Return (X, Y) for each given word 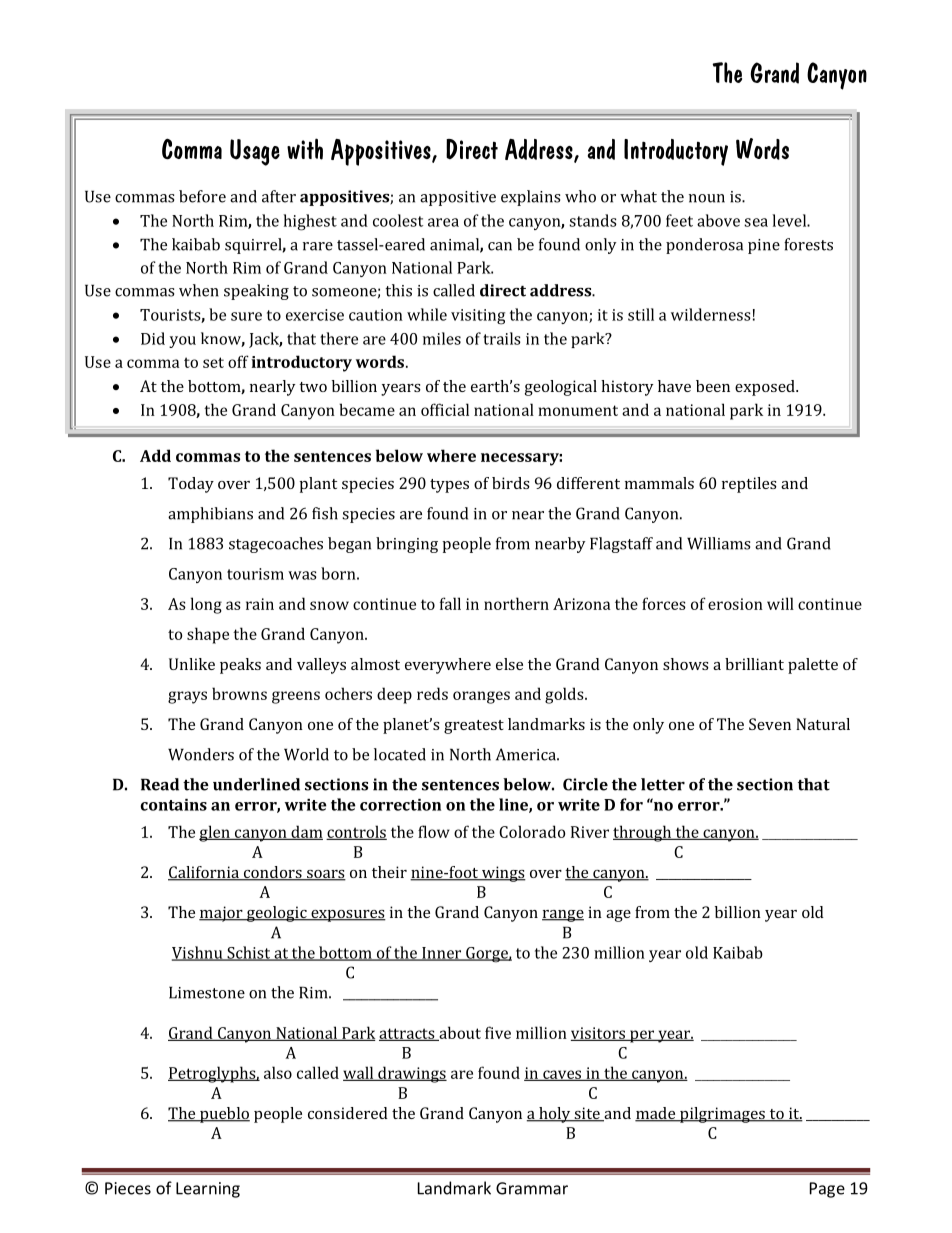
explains (530, 198)
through (643, 833)
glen (215, 833)
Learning (208, 1190)
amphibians (210, 515)
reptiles (749, 485)
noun (707, 198)
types (449, 486)
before (202, 196)
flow (434, 831)
